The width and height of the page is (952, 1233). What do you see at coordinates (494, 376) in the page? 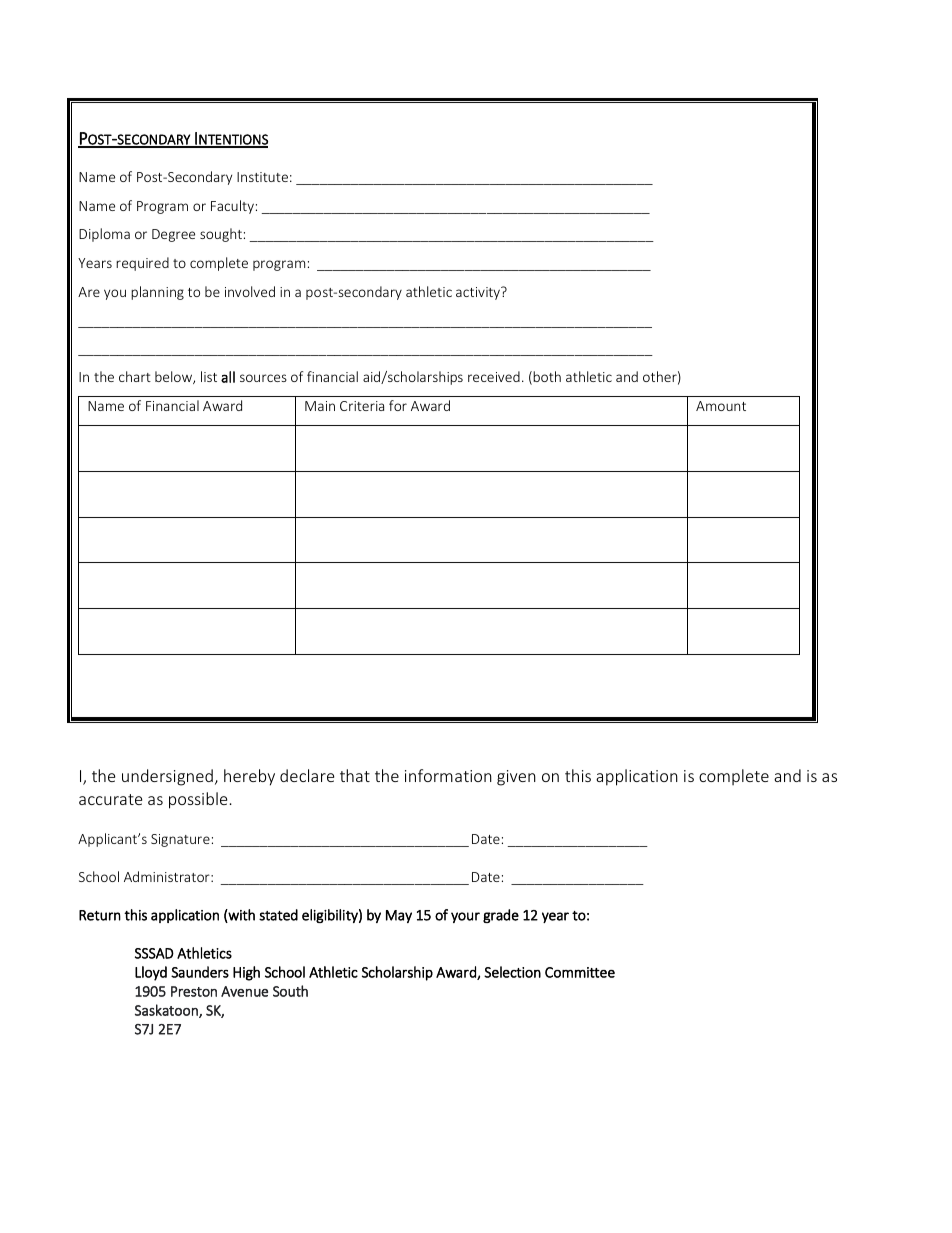
I see `received` at bounding box center [494, 376].
